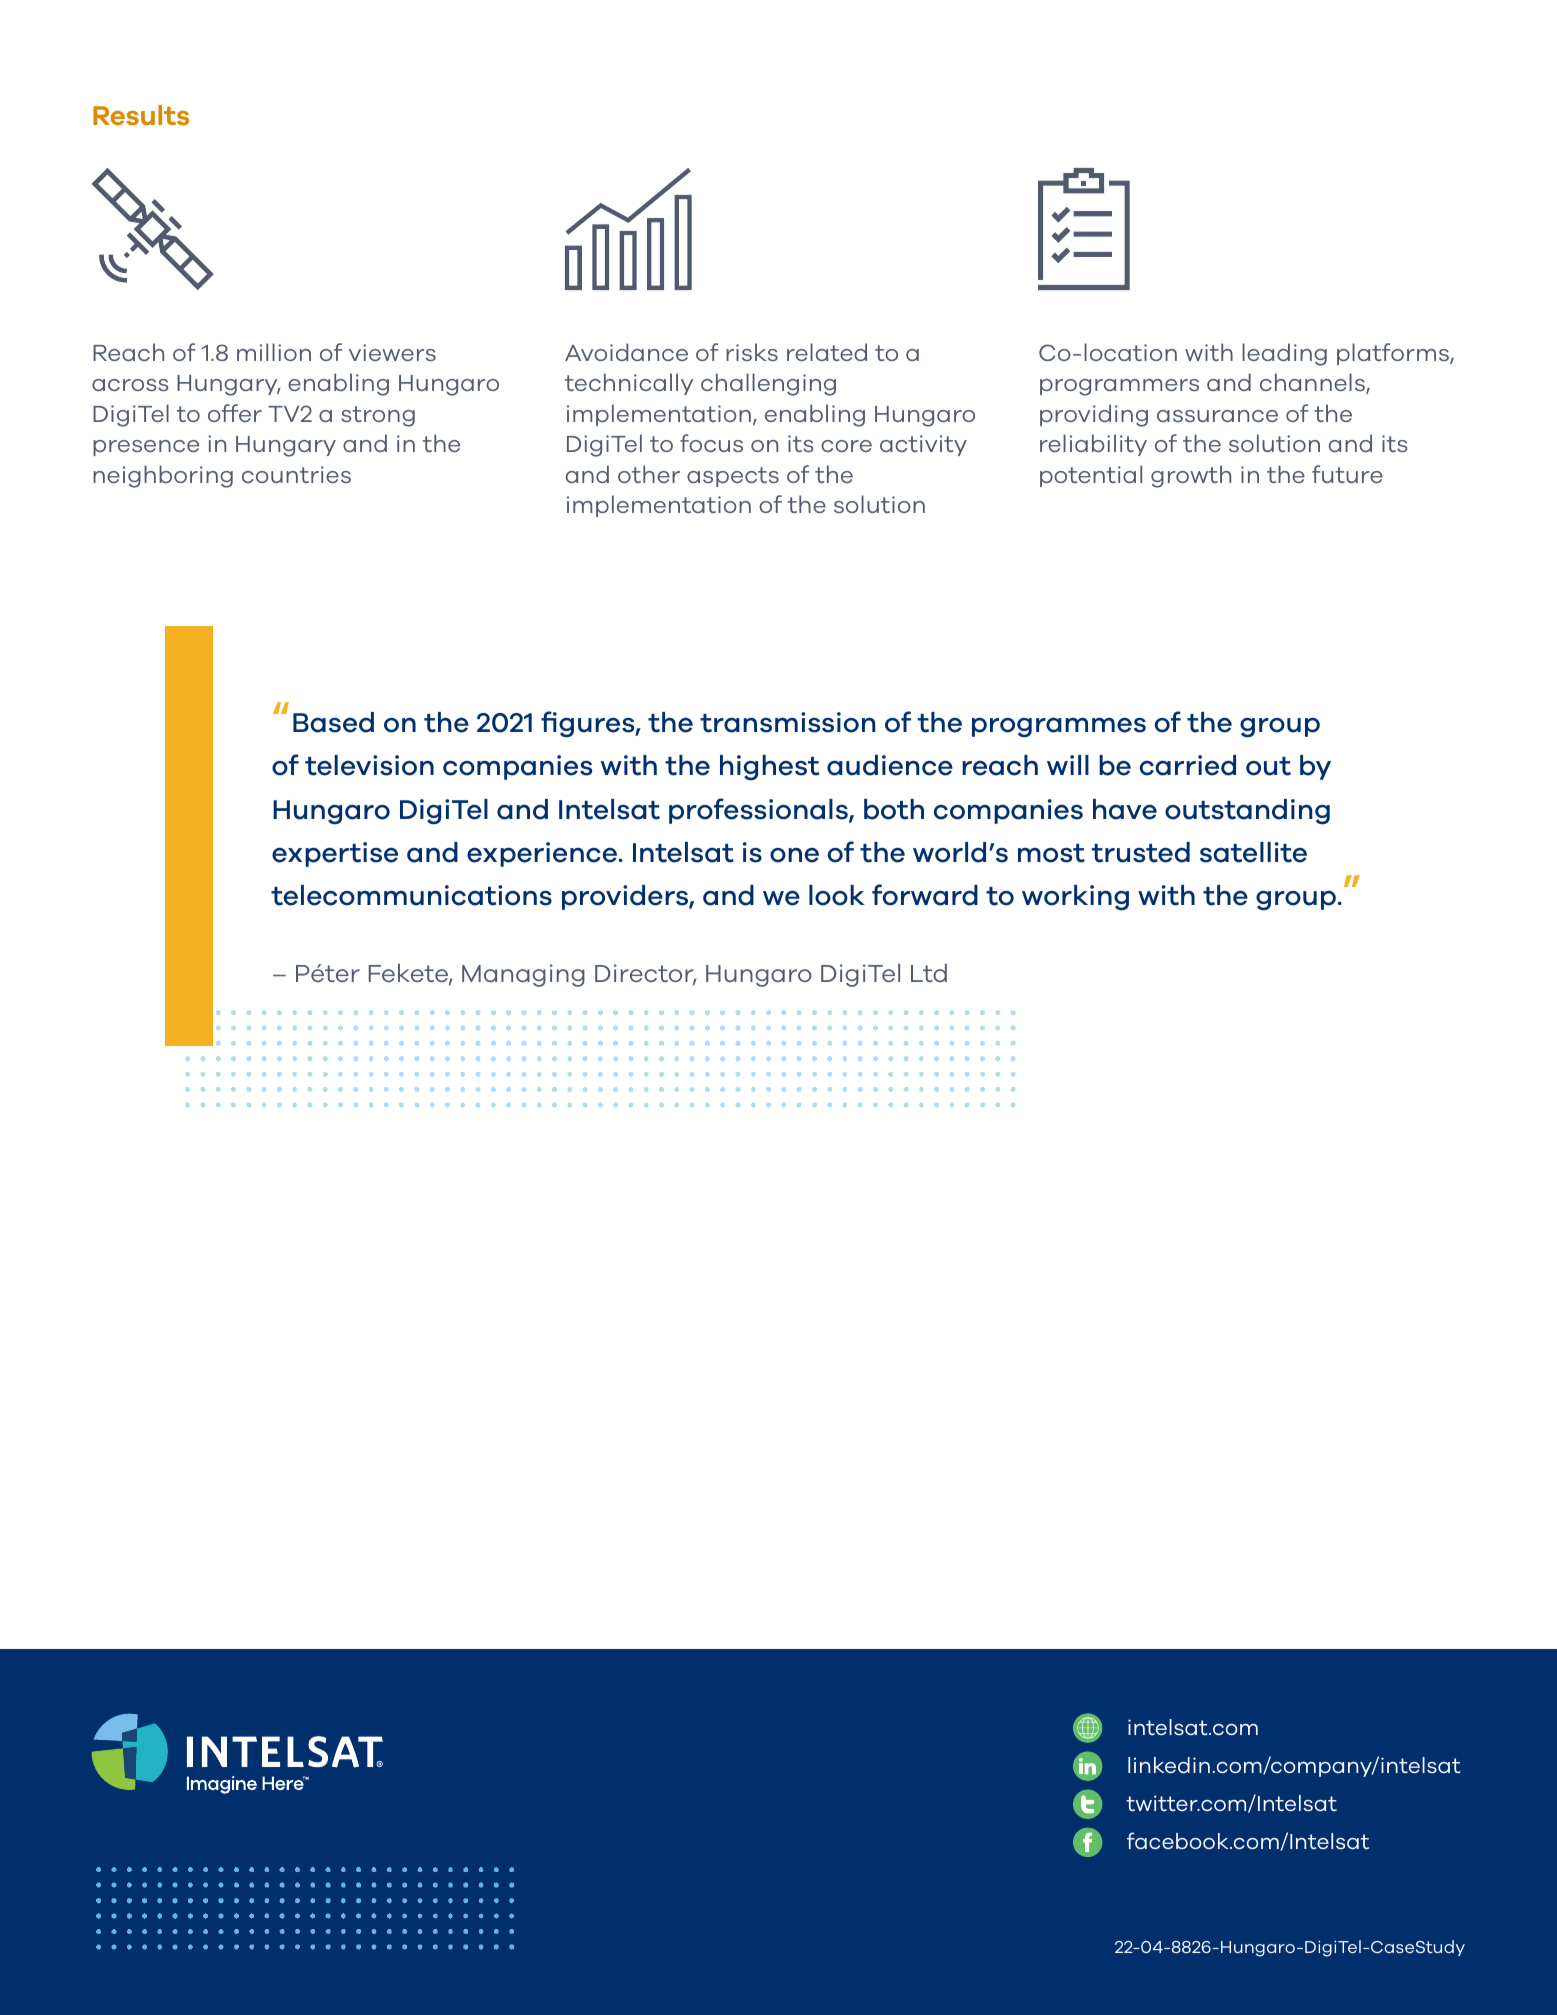 The image size is (1557, 2015). Describe the element at coordinates (369, 765) in the document. I see `television` at that location.
